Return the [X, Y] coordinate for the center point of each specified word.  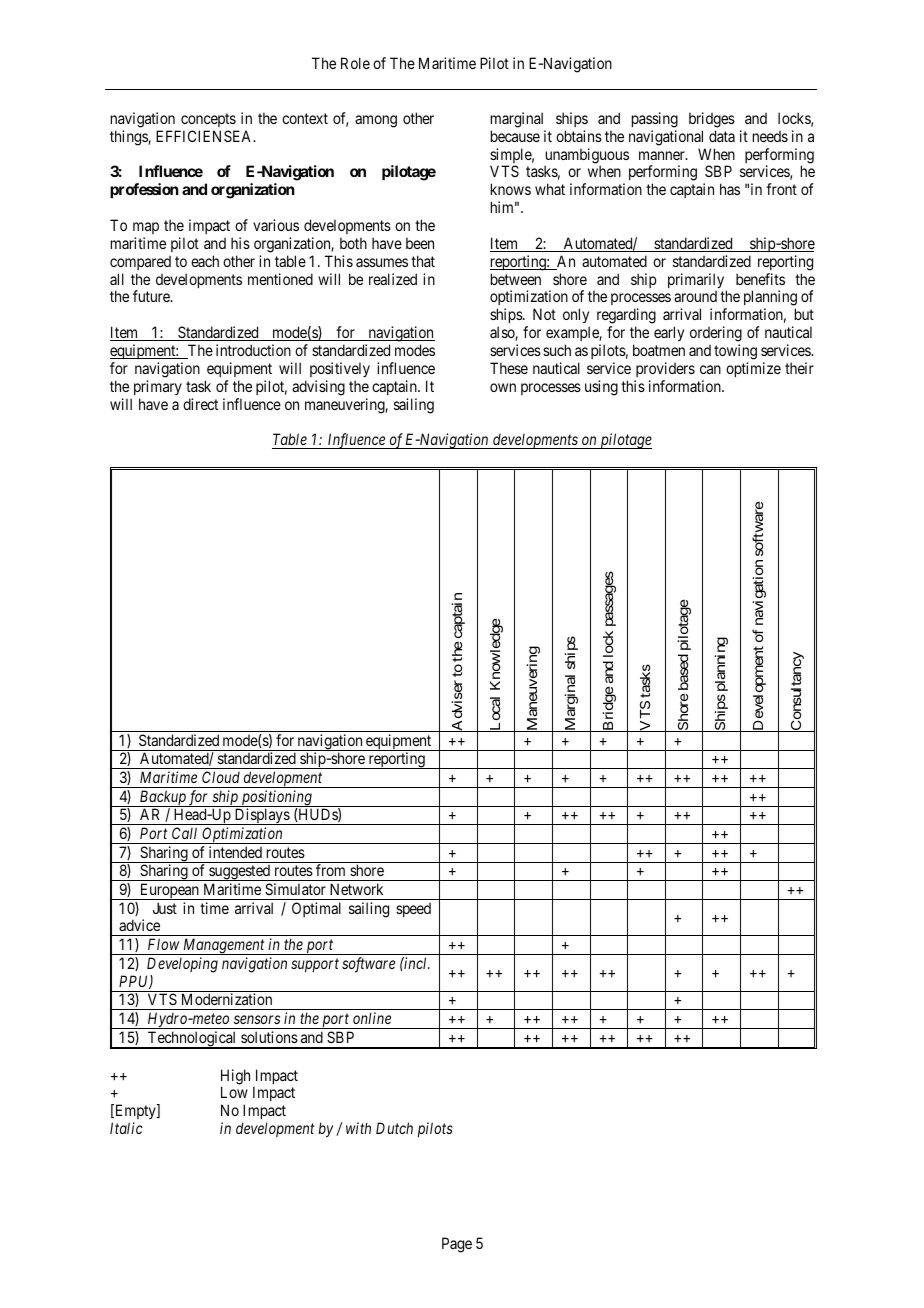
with [358, 1128]
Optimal [316, 909]
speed [413, 910]
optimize [753, 369]
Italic [126, 1128]
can [710, 369]
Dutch [394, 1128]
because [515, 136]
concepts [208, 120]
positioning [276, 798]
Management [224, 946]
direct [200, 404]
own [503, 387]
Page [457, 1245]
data [722, 136]
